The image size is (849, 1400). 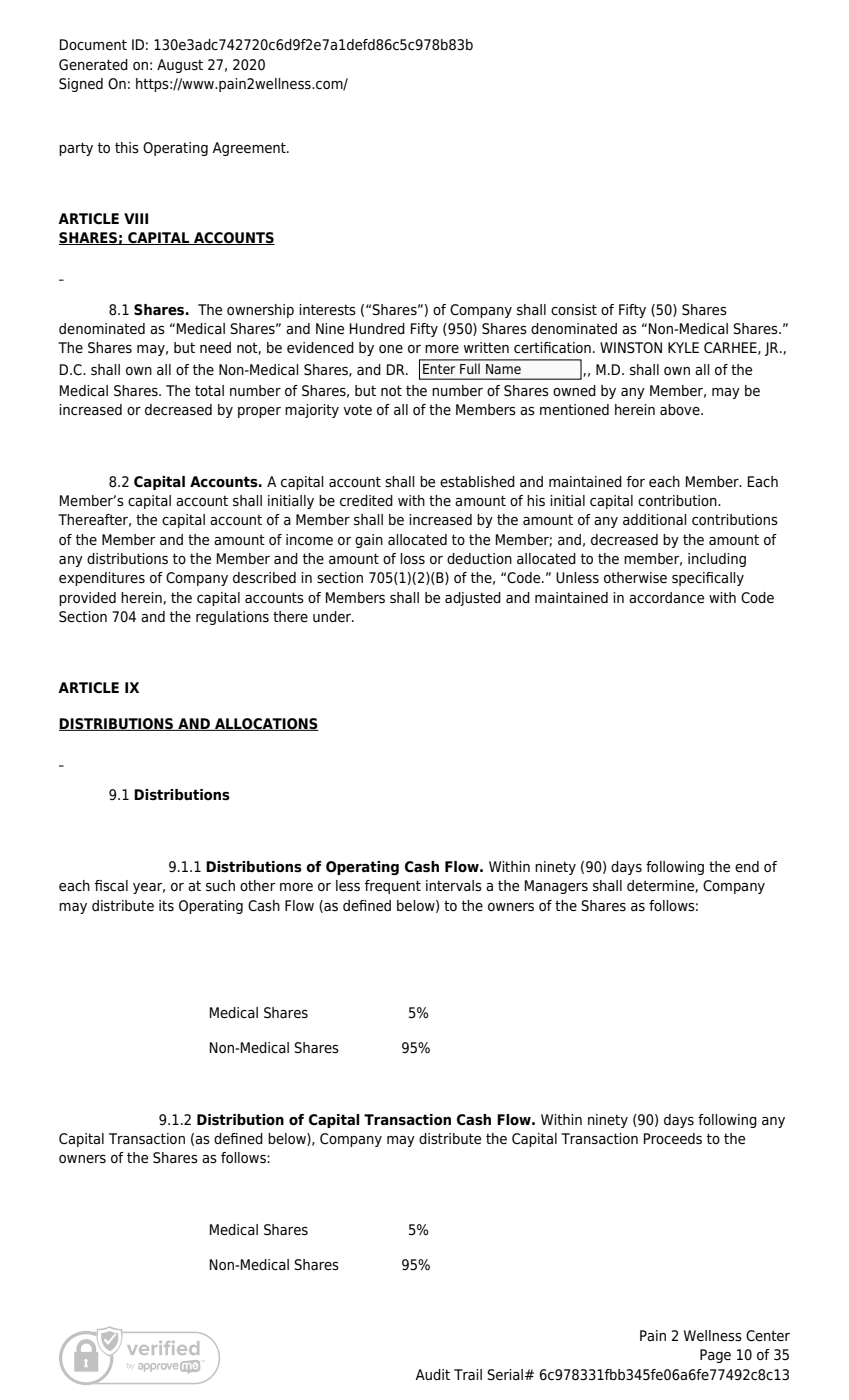 What do you see at coordinates (357, 409) in the image?
I see `vote` at bounding box center [357, 409].
